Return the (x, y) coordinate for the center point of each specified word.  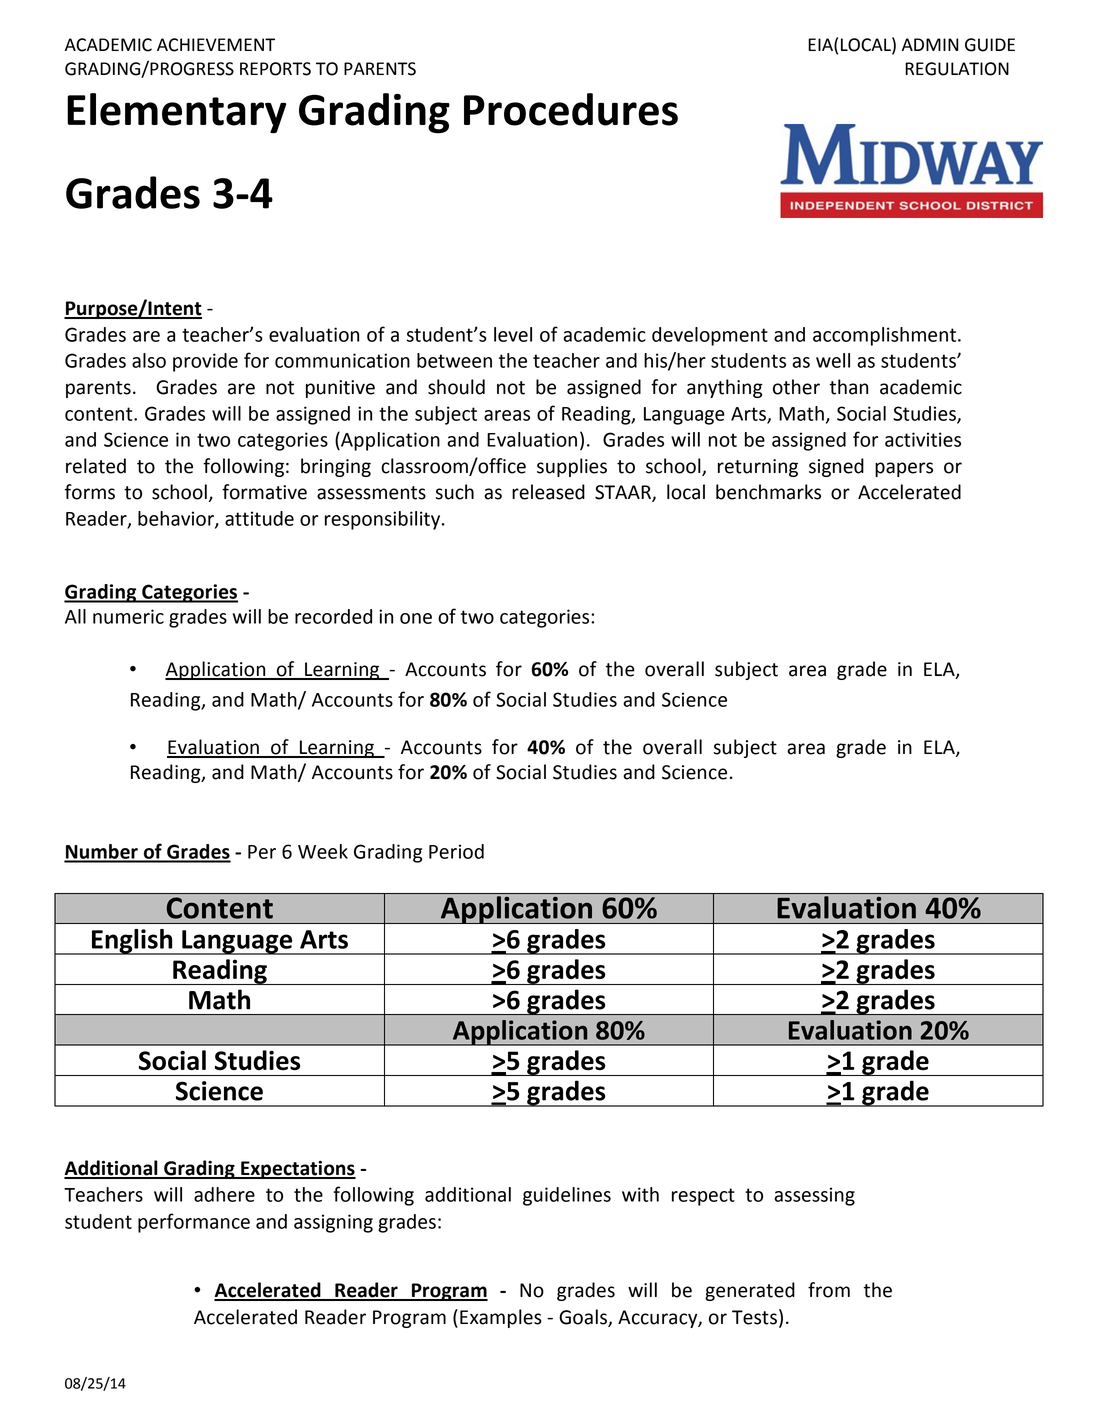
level (513, 334)
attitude (259, 518)
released (548, 492)
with (640, 1194)
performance (194, 1223)
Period (456, 851)
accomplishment (886, 336)
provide (205, 362)
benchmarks (768, 492)
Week (323, 851)
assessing (814, 1196)
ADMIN (930, 44)
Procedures (571, 109)
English (132, 942)
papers (904, 469)
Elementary (177, 113)
